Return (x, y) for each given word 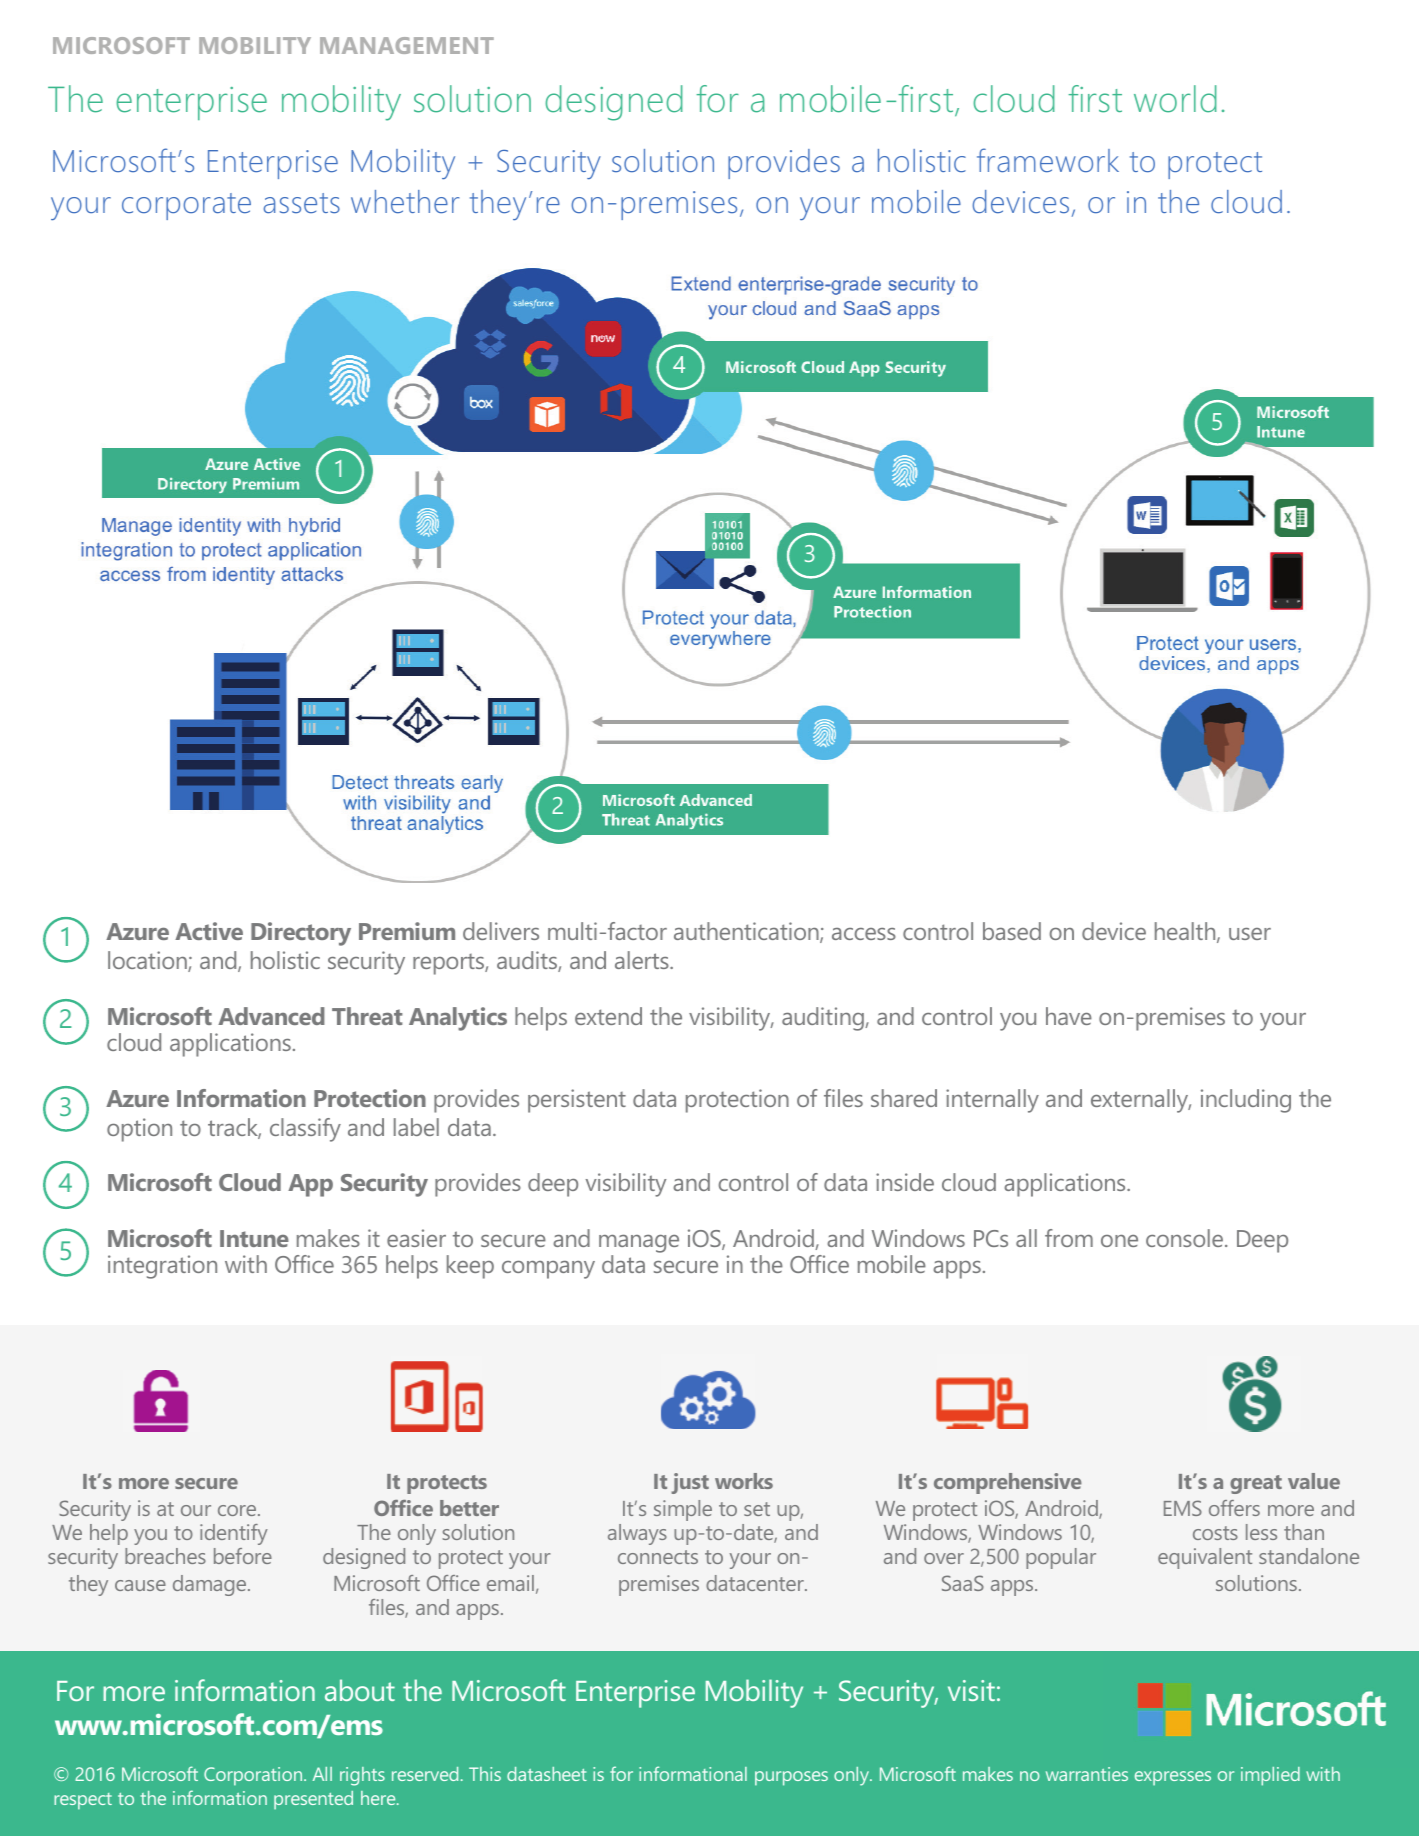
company (548, 1270)
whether (405, 201)
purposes (791, 1778)
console (1184, 1238)
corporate (186, 206)
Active (209, 931)
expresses (1173, 1778)
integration (162, 1267)
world (1175, 99)
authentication (747, 932)
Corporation (254, 1776)
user (1250, 934)
